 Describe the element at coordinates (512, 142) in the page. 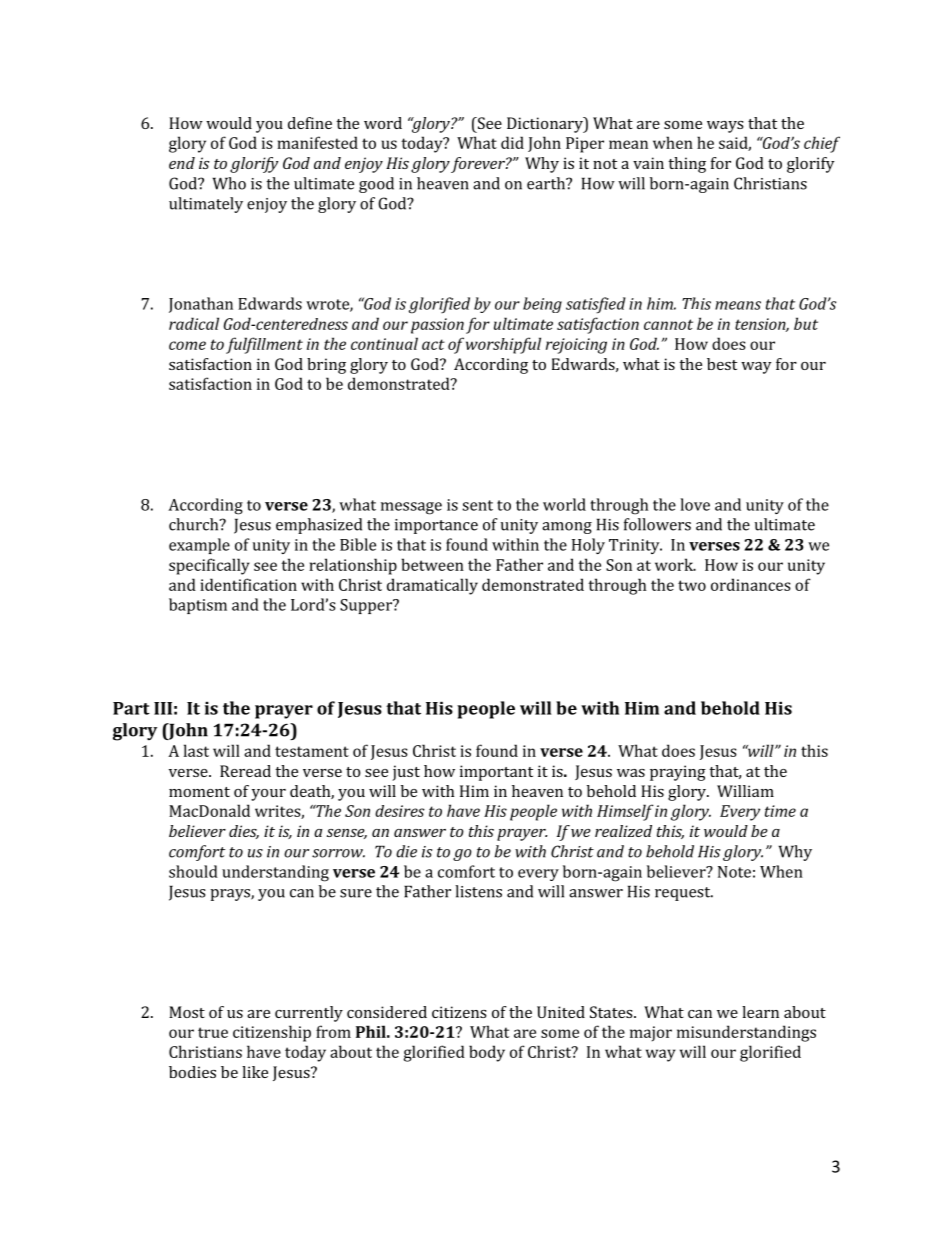

I see `did` at that location.
